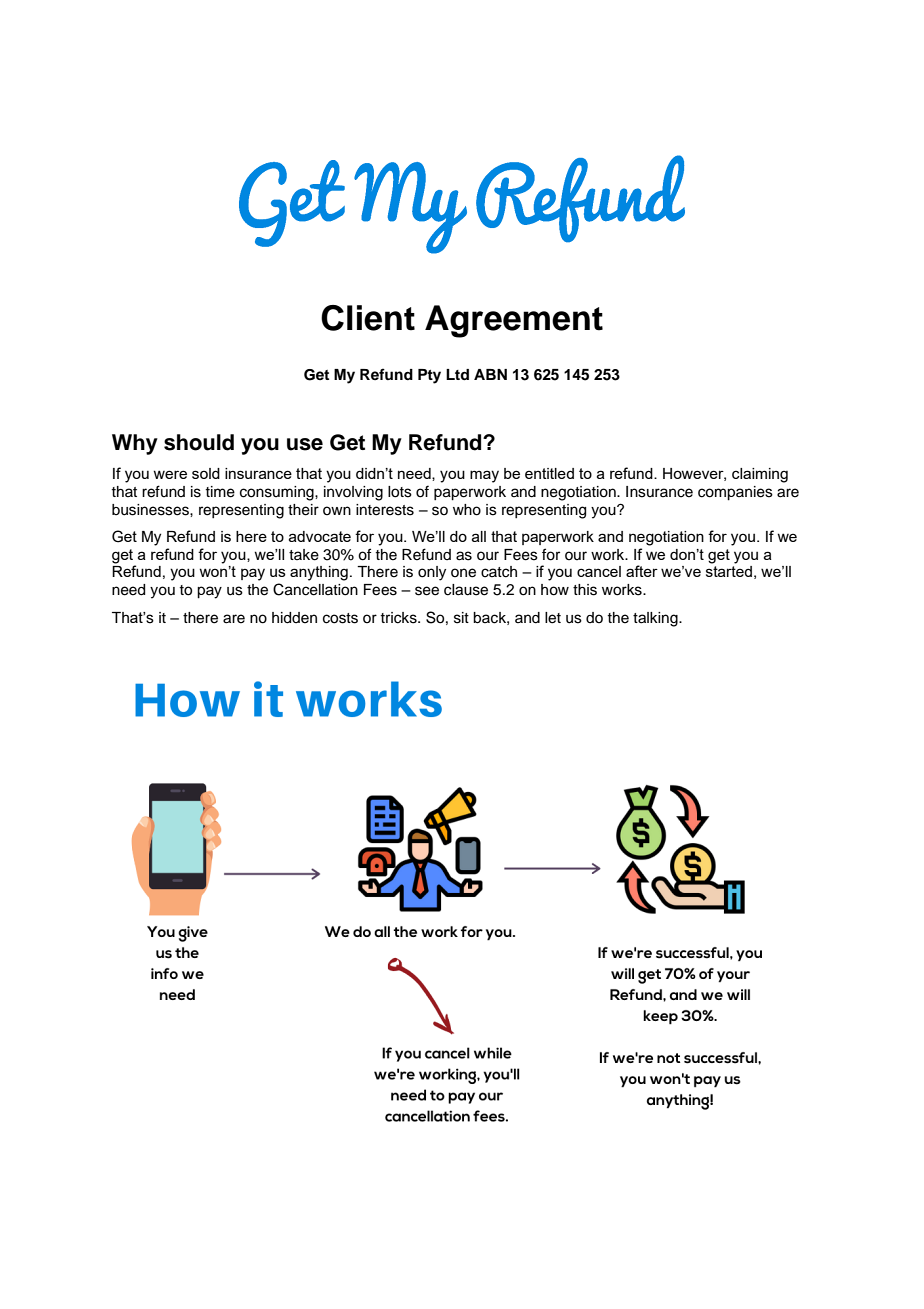 The image size is (924, 1309). I want to click on who, so click(467, 510).
